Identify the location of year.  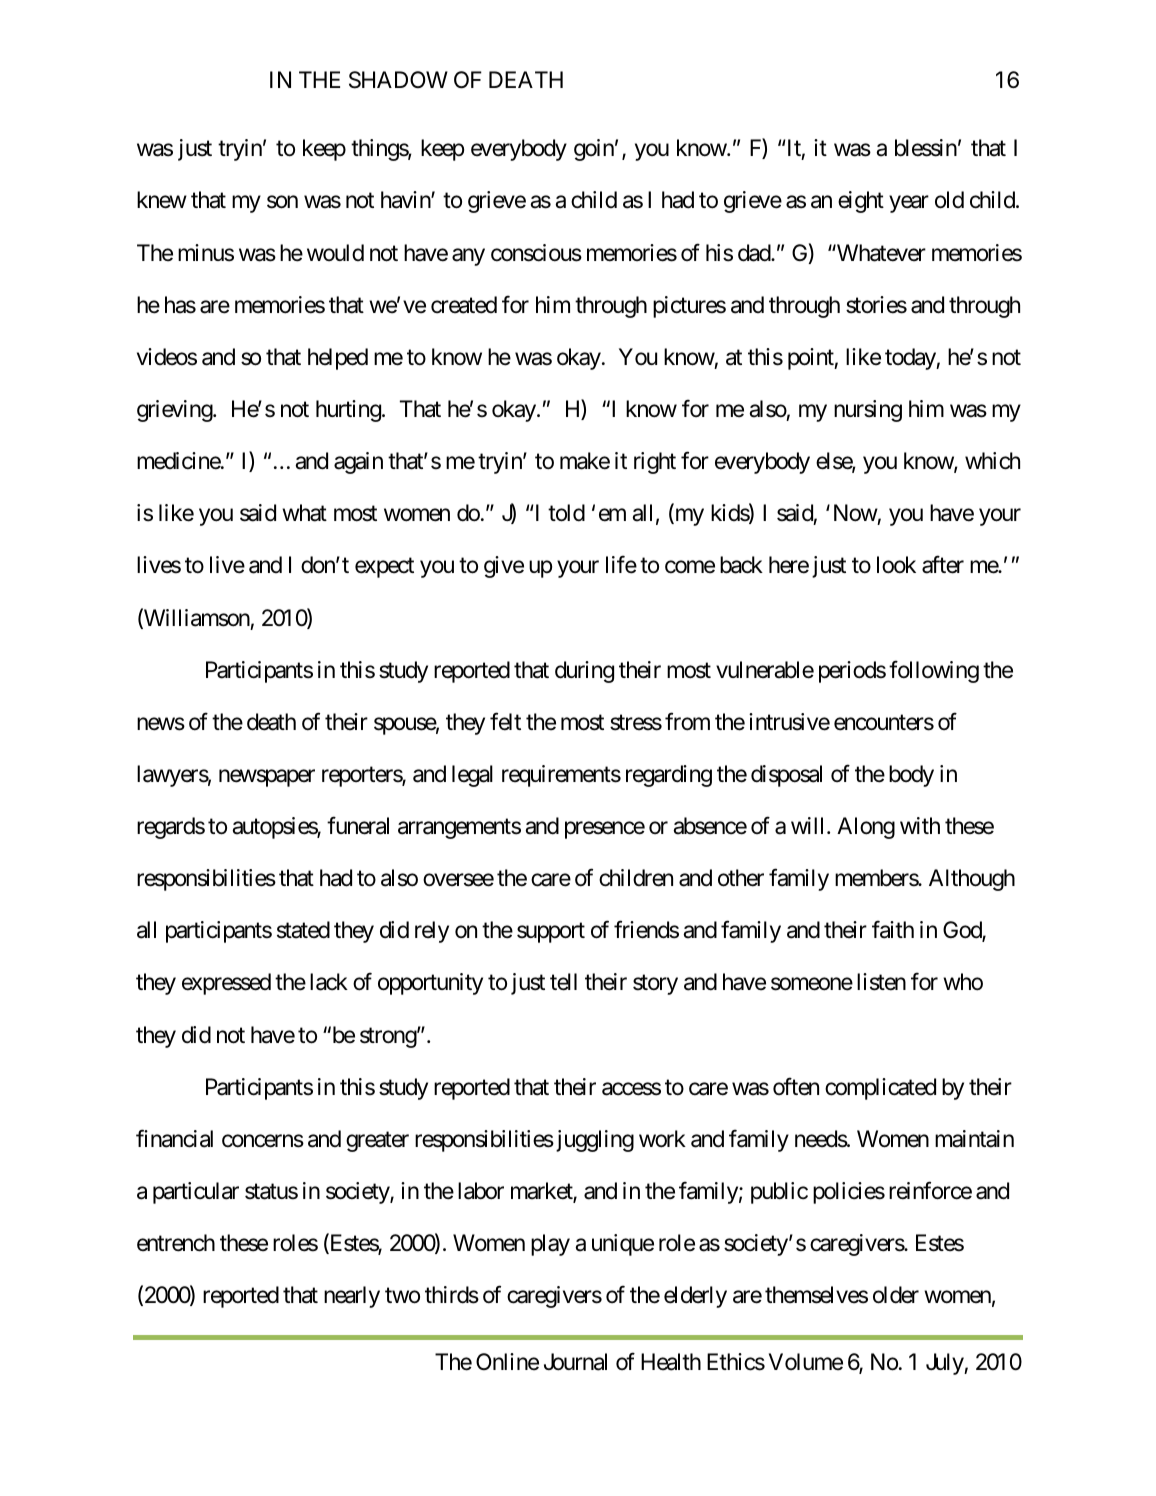
(909, 204).
